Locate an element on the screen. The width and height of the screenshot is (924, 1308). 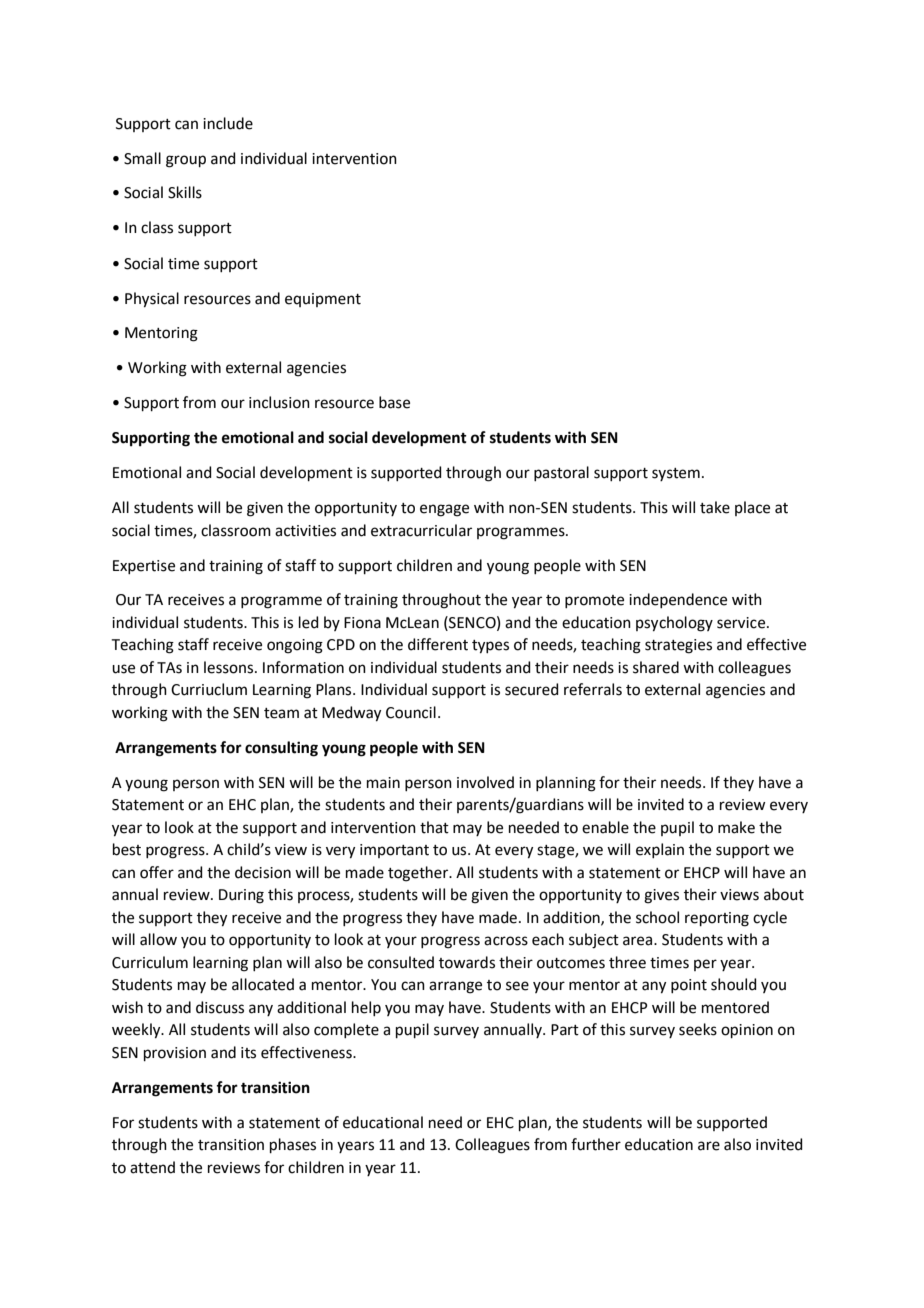
system is located at coordinates (676, 474).
